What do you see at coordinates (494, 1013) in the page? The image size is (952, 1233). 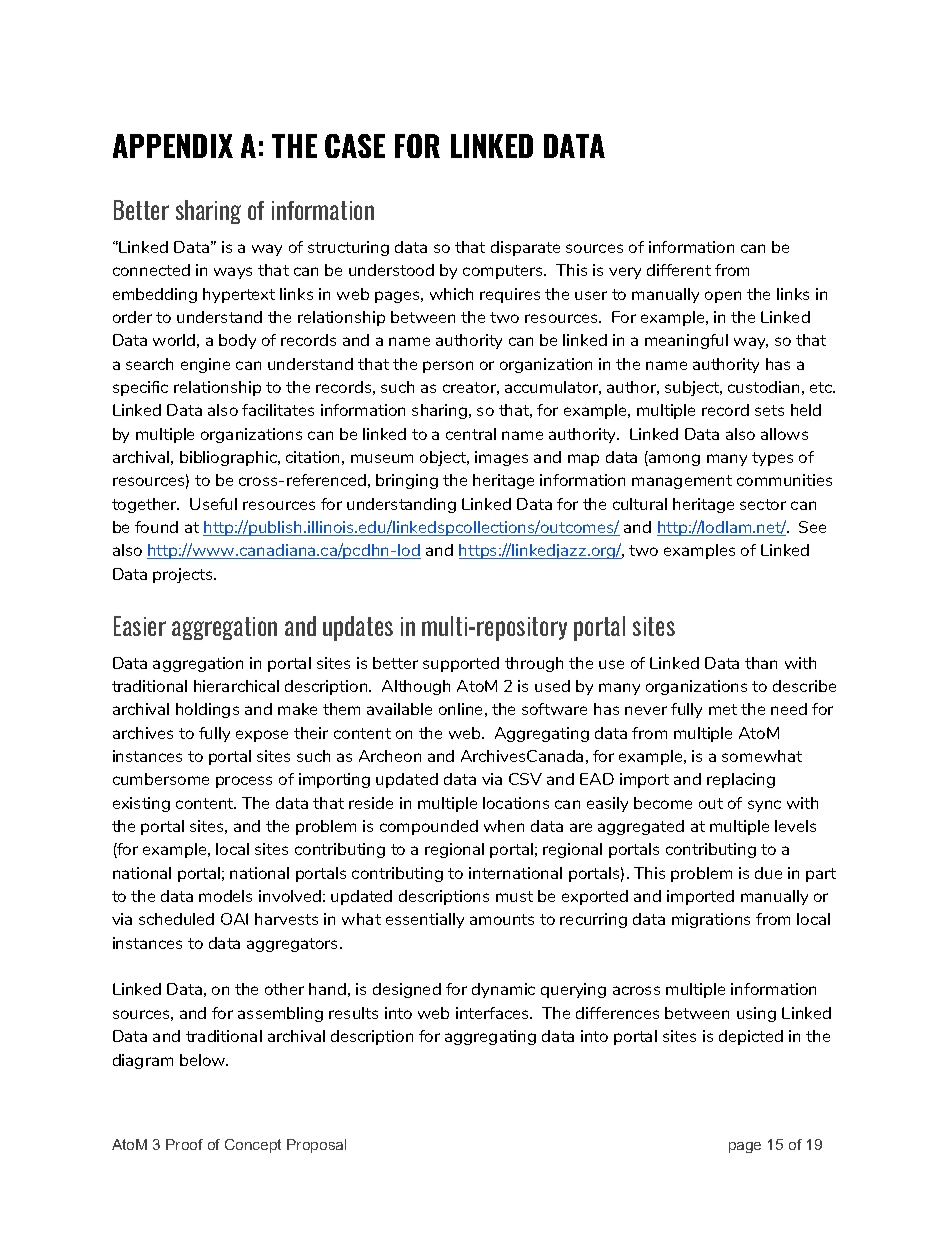 I see `interfaces` at bounding box center [494, 1013].
